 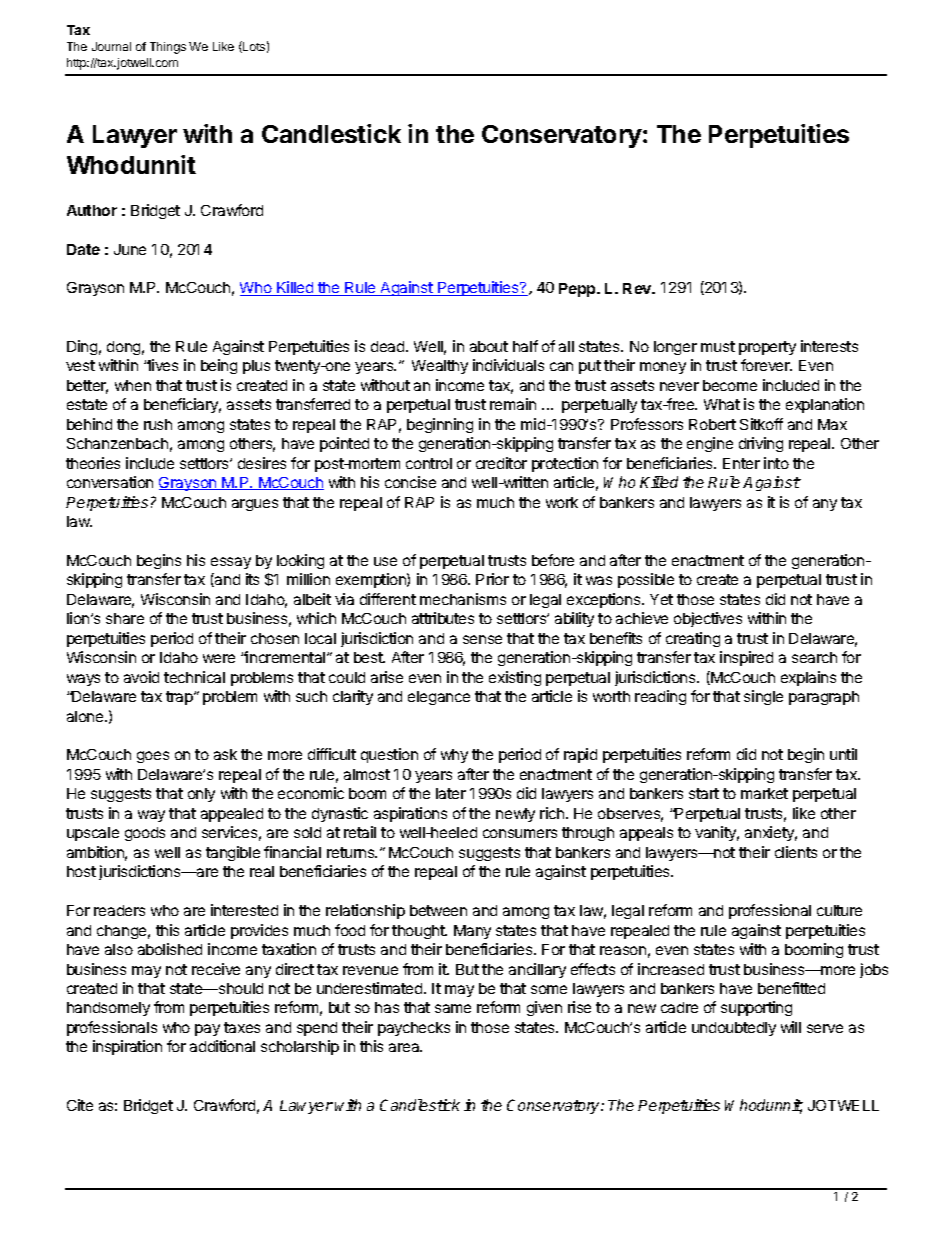 I want to click on Prior, so click(x=492, y=579).
